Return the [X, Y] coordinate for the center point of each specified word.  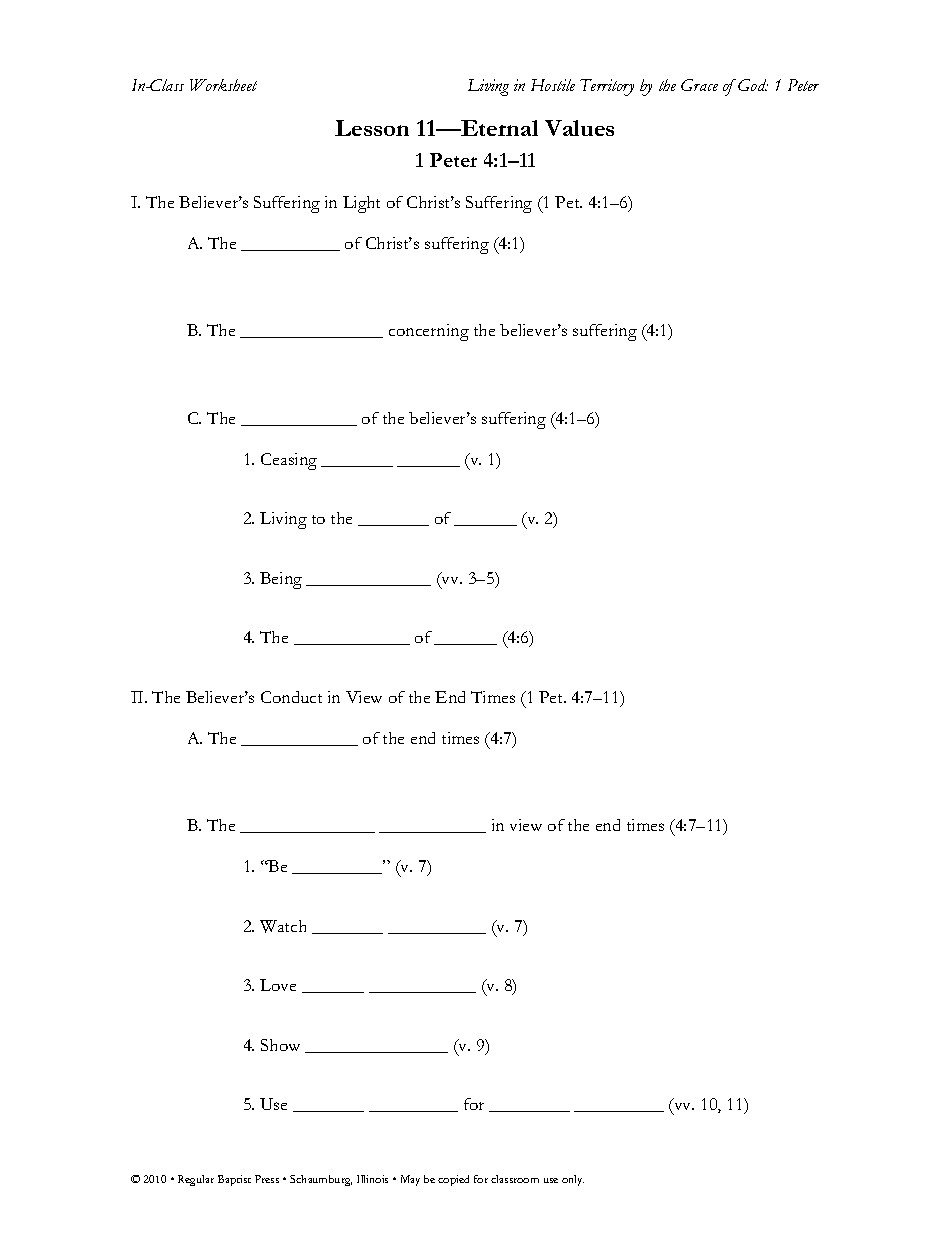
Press [267, 1179]
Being [281, 580]
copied [453, 1180]
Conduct [291, 697]
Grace [699, 85]
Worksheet [223, 85]
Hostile [553, 85]
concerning [429, 332]
